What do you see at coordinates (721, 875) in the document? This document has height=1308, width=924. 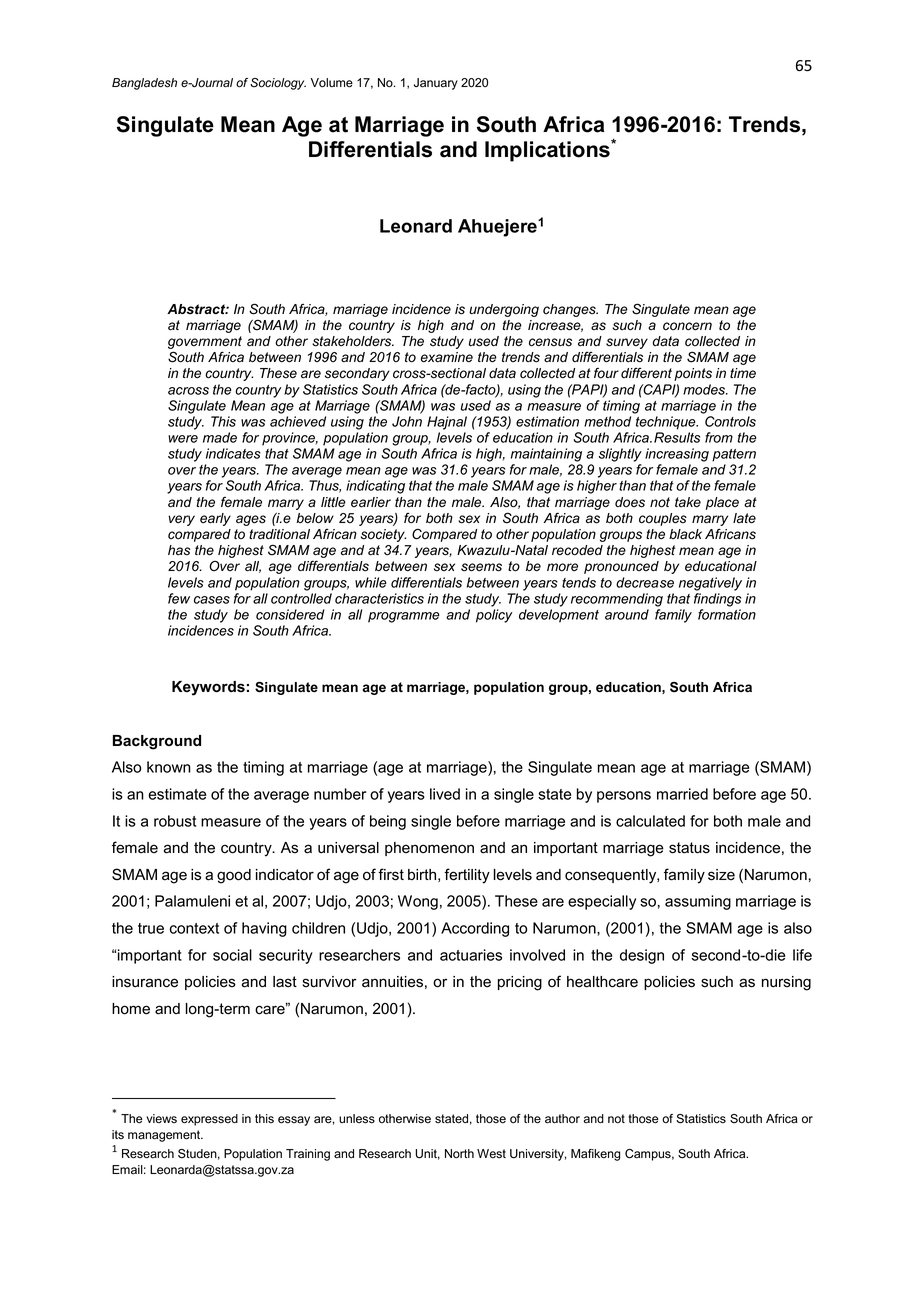 I see `size` at bounding box center [721, 875].
